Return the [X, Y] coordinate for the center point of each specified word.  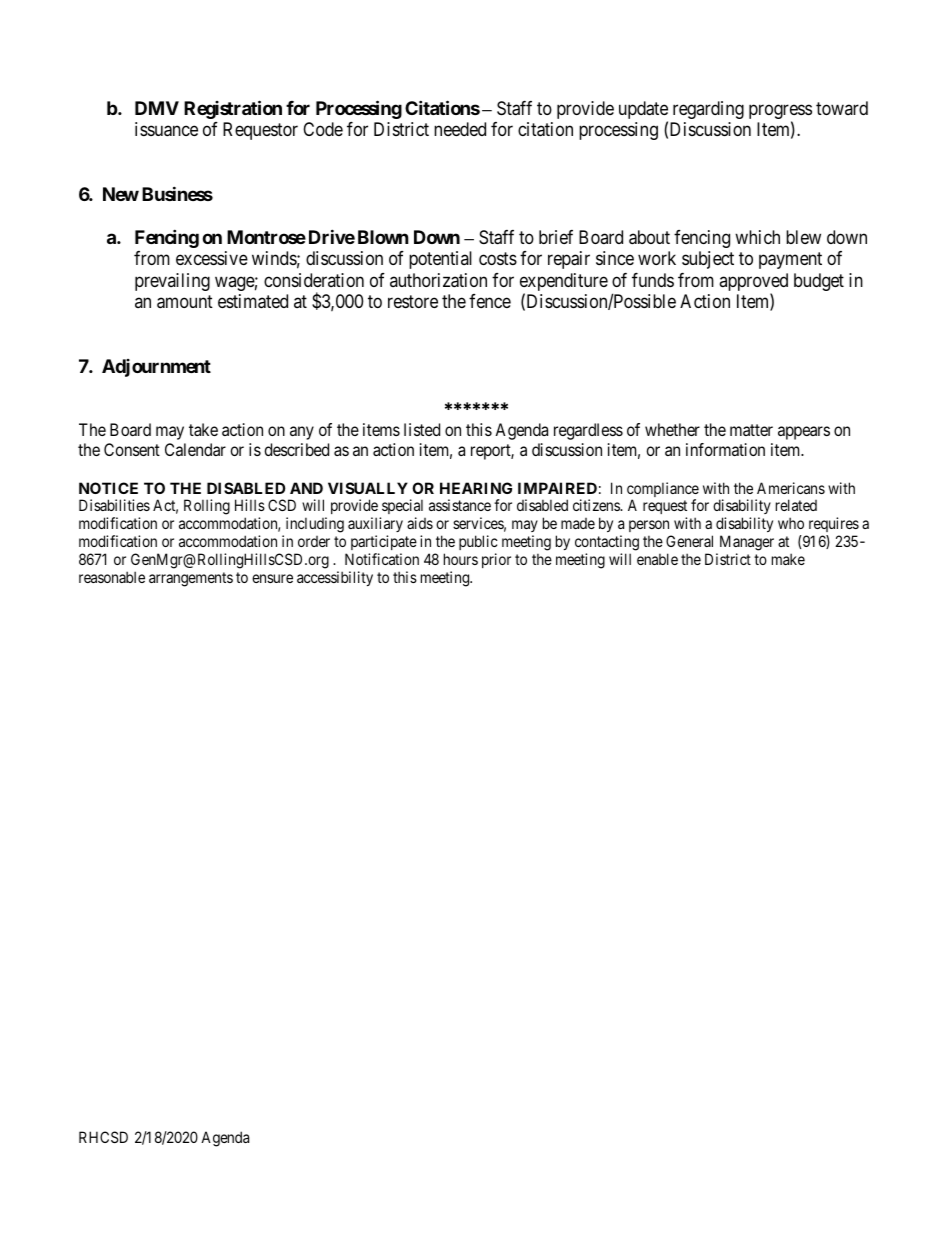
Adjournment [156, 368]
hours [461, 559]
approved [753, 283]
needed [460, 129]
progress [780, 113]
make [788, 559]
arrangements [191, 579]
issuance [166, 129]
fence [490, 301]
